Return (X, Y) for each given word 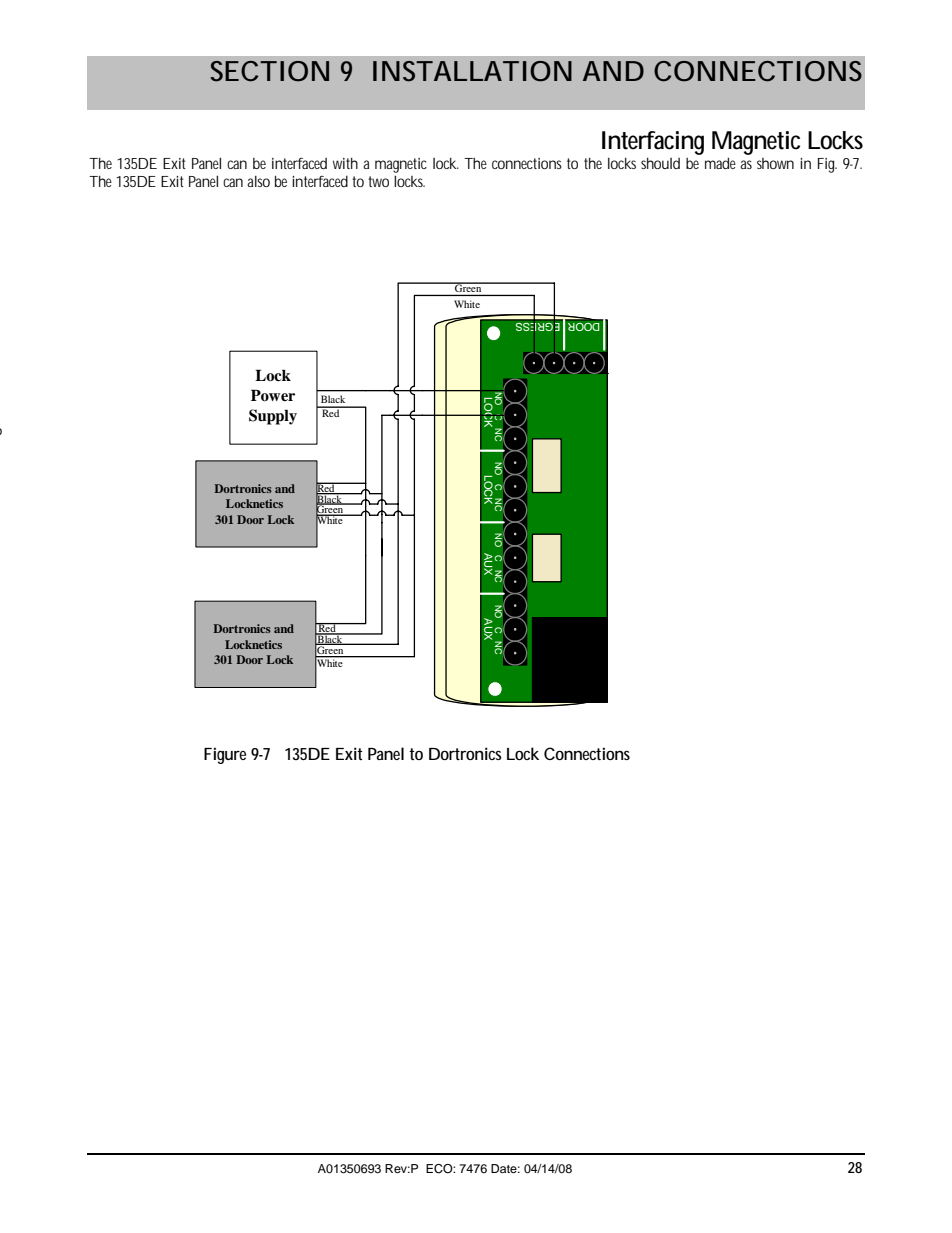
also (258, 181)
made (720, 163)
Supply (273, 417)
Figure (225, 755)
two (378, 181)
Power (273, 395)
